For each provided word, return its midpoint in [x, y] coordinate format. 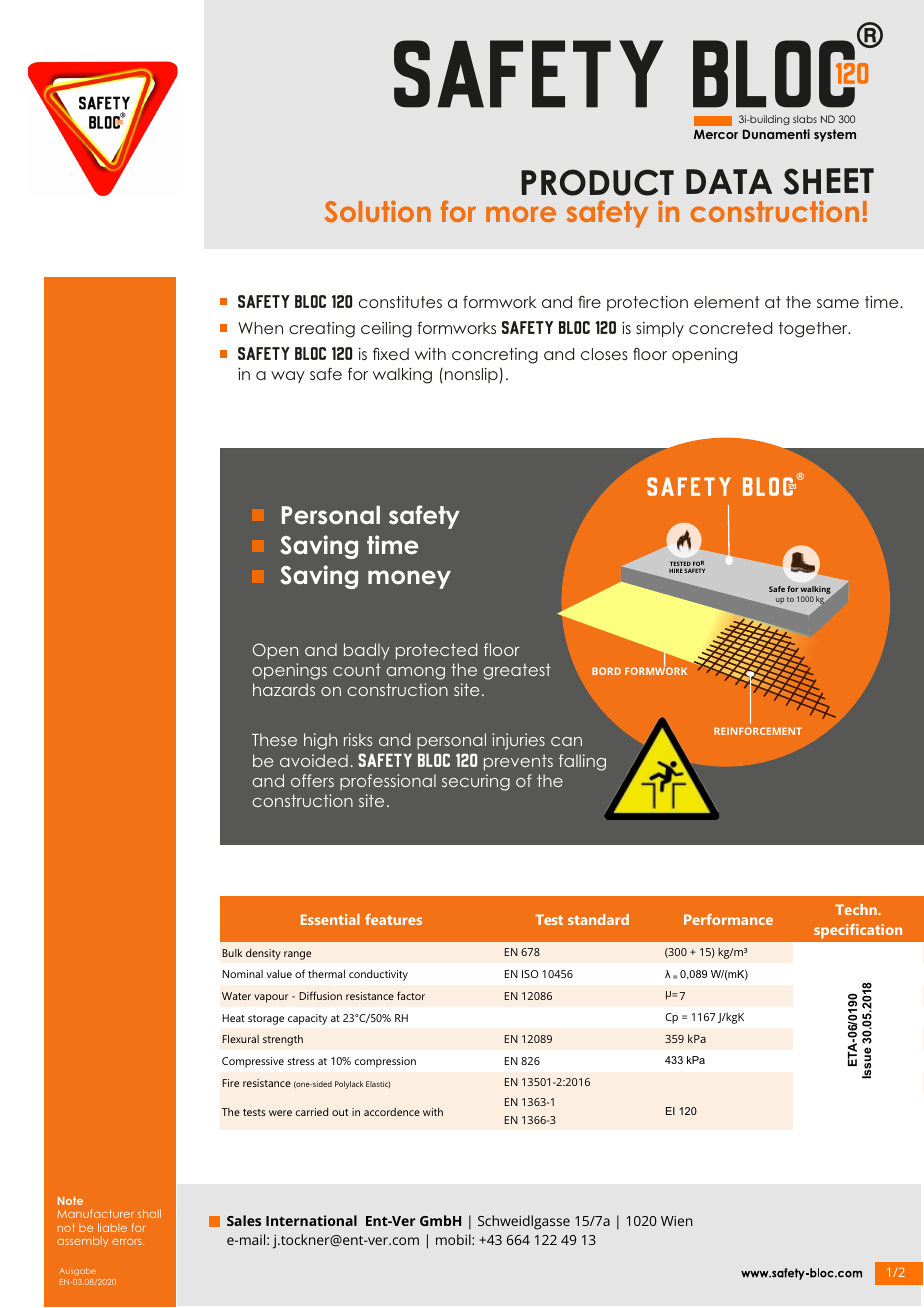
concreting [495, 356]
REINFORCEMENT [758, 731]
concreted [730, 328]
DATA [729, 181]
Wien [676, 1221]
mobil [454, 1239]
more [521, 214]
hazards [284, 689]
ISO [530, 974]
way [288, 377]
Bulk [232, 953]
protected [437, 651]
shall [149, 1213]
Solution [378, 211]
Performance [728, 919]
